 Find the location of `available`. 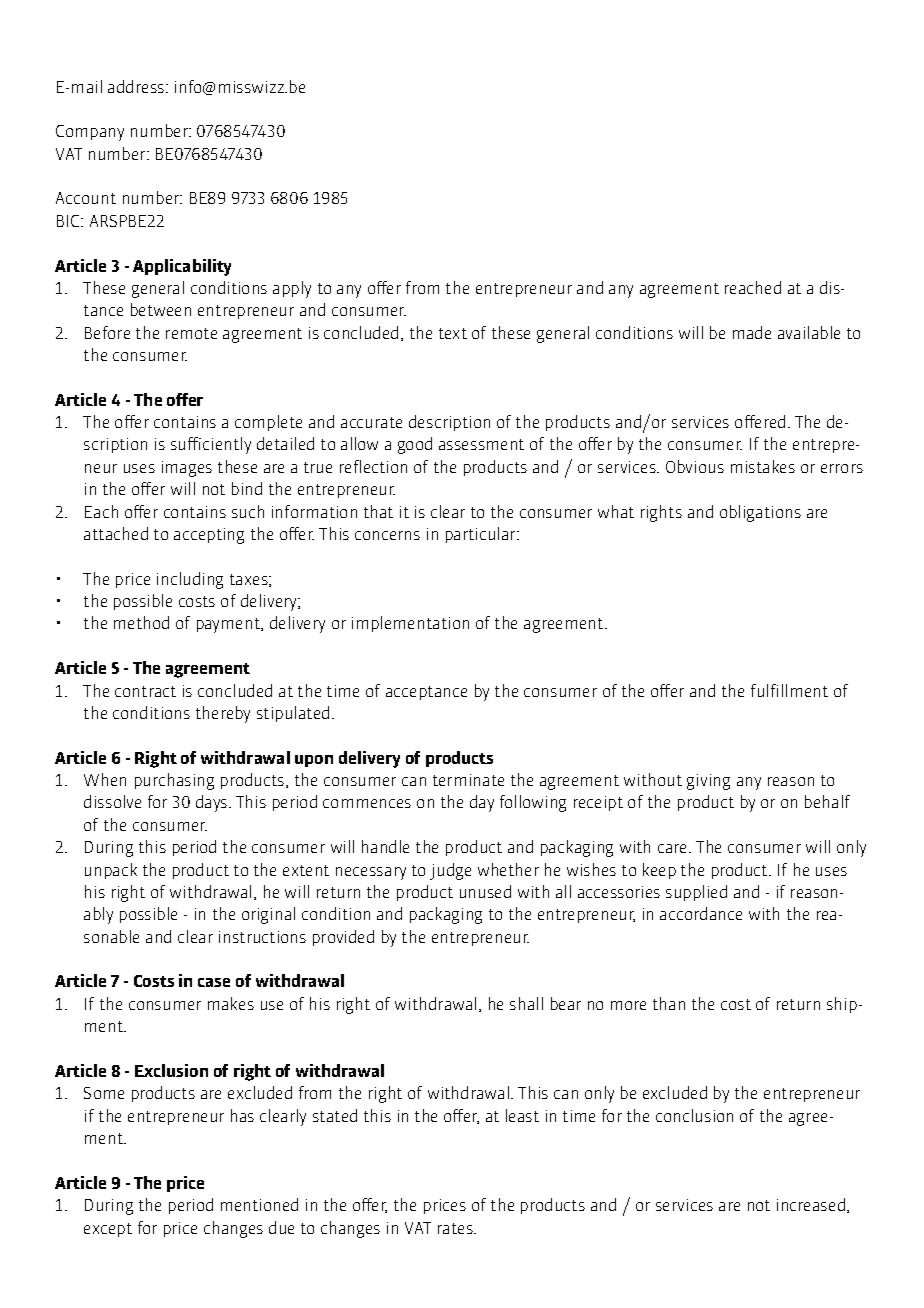

available is located at coordinates (809, 332).
